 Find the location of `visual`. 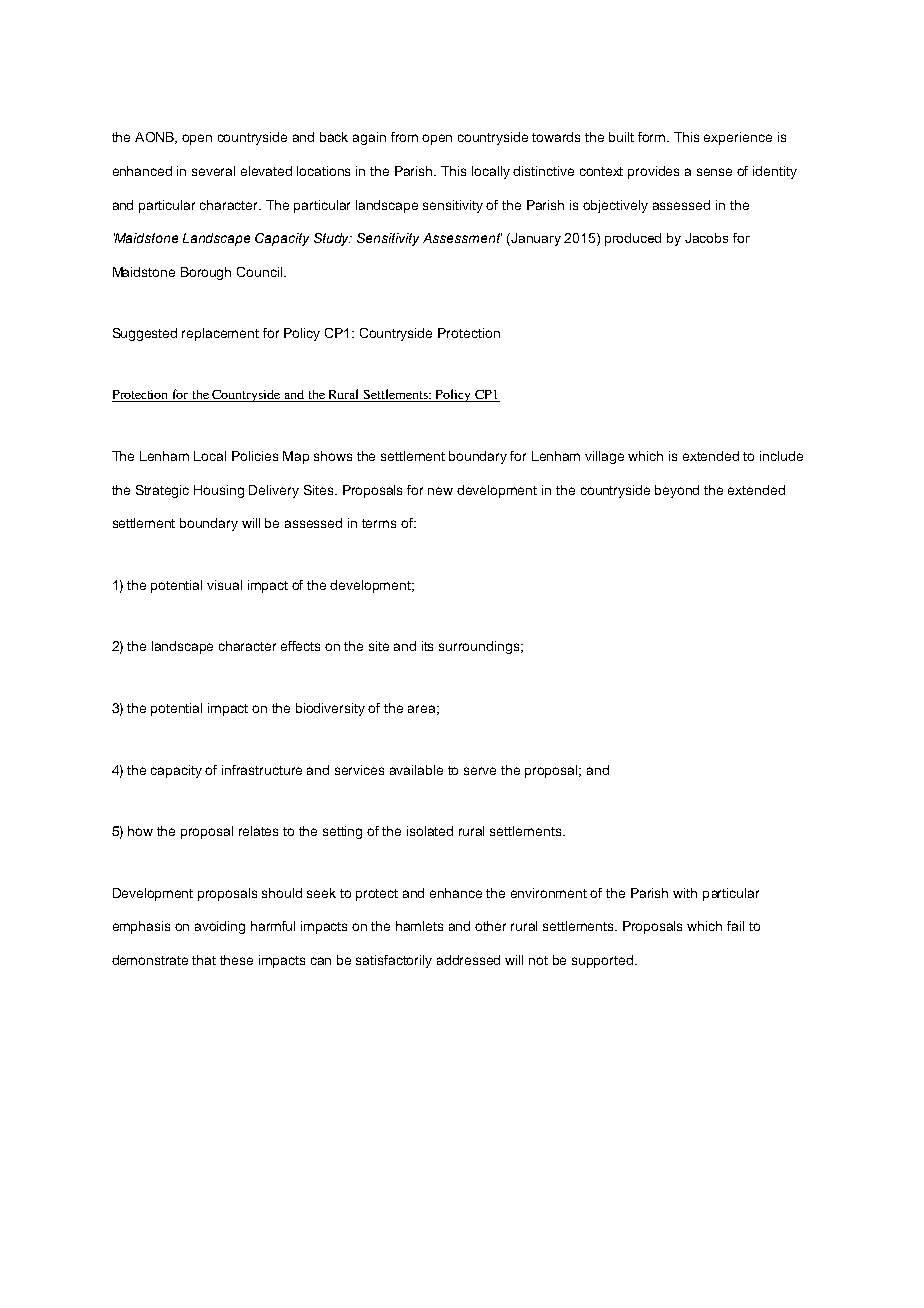

visual is located at coordinates (224, 585).
